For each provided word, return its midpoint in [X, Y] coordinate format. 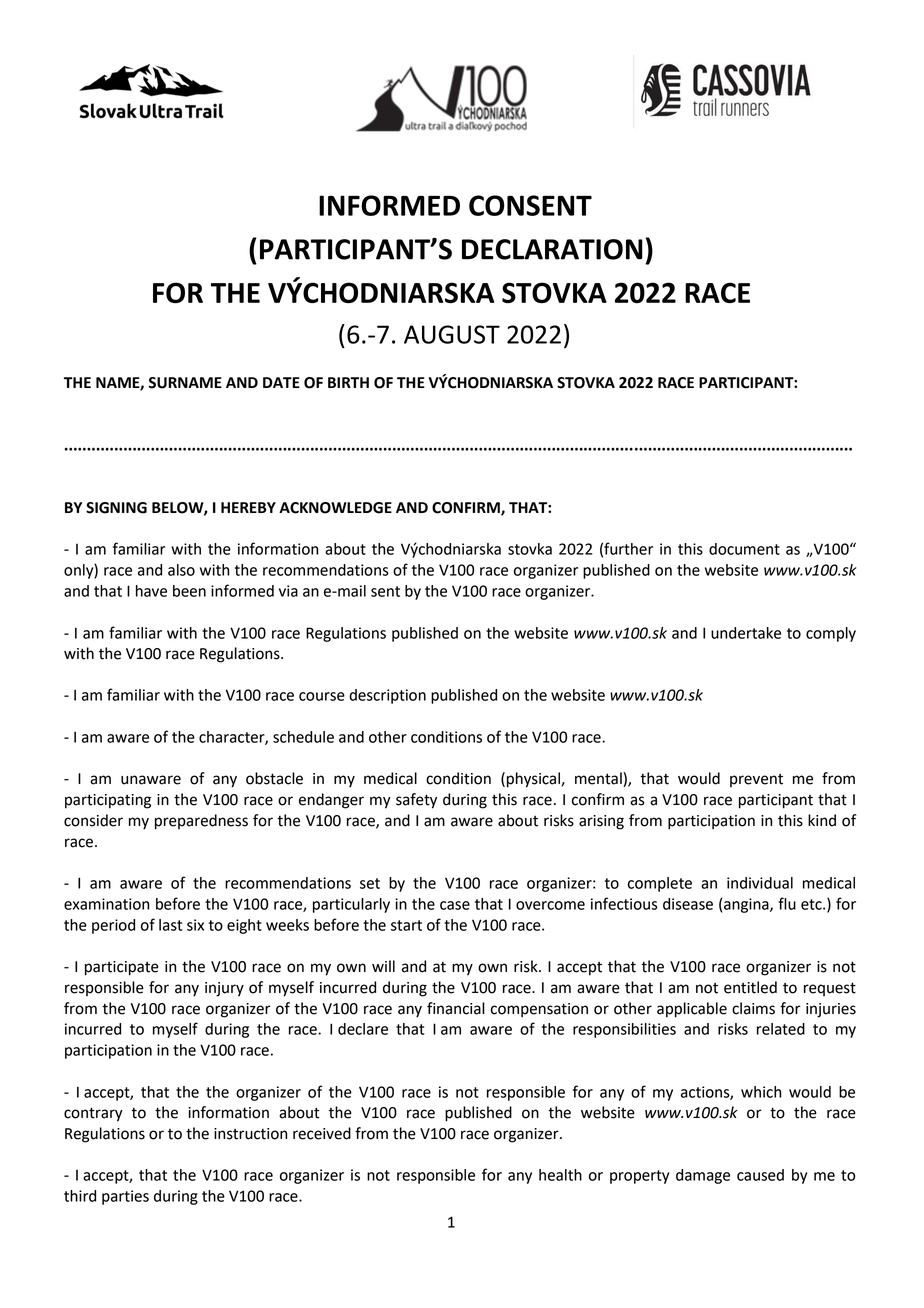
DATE [281, 382]
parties [125, 1197]
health [560, 1175]
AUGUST [452, 334]
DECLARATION [552, 249]
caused [760, 1175]
